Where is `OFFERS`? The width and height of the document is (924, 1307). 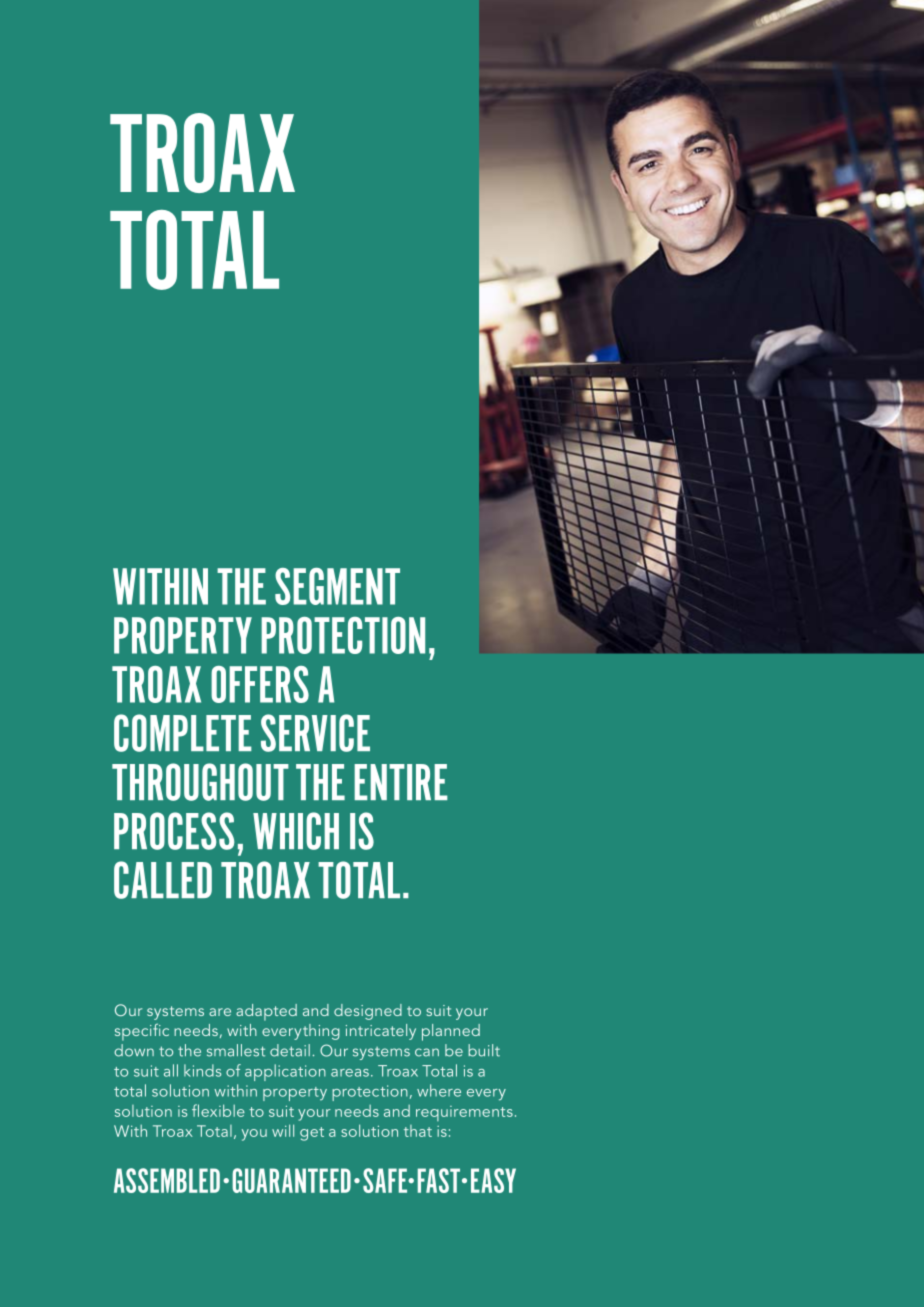 OFFERS is located at coordinates (260, 684).
